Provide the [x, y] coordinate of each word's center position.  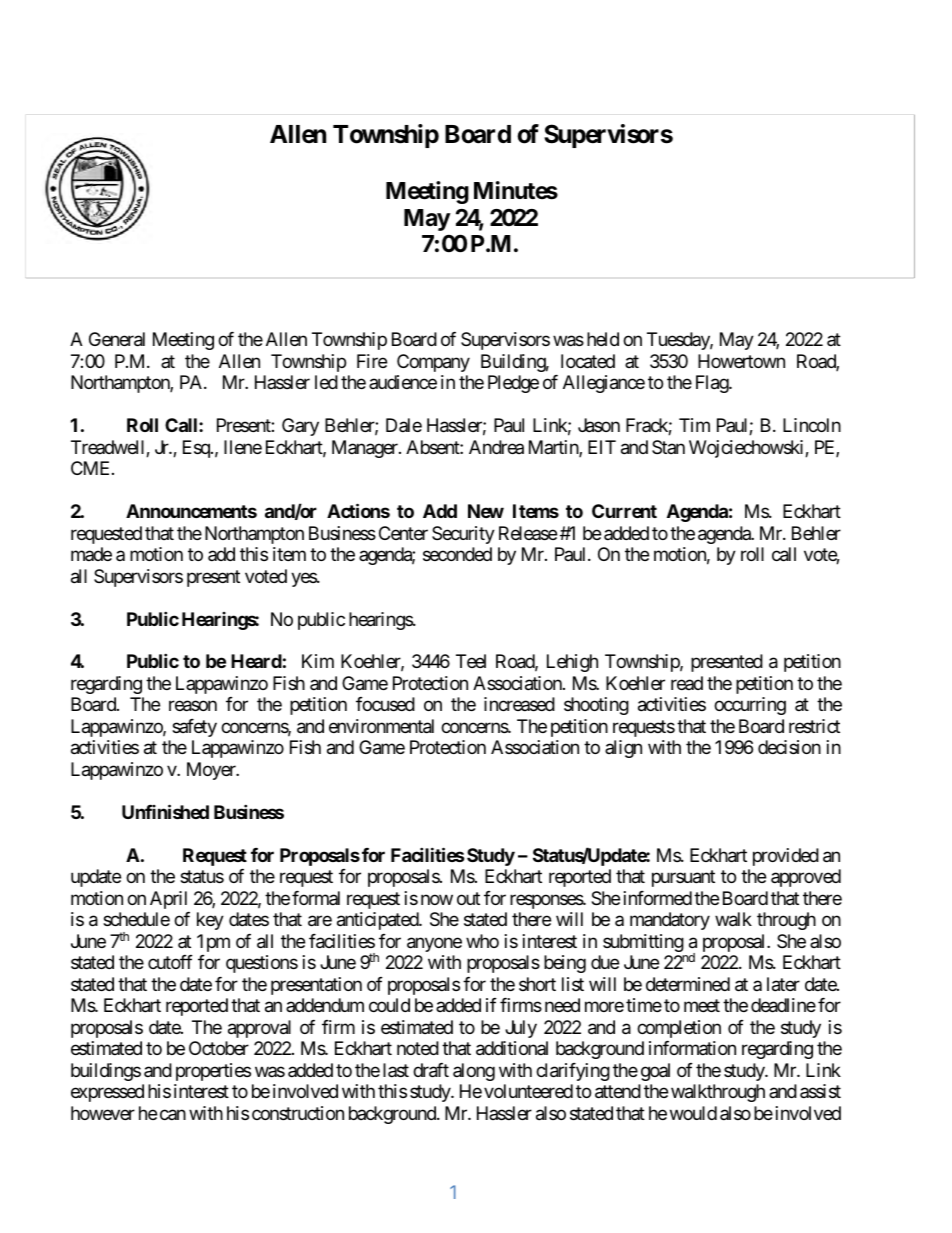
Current [624, 511]
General [117, 339]
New [486, 511]
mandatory [670, 921]
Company [433, 363]
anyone [434, 944]
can [173, 1114]
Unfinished [165, 811]
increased [519, 704]
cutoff [170, 962]
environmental [381, 726]
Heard [256, 661]
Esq [197, 449]
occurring [750, 706]
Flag [713, 384]
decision [789, 747]
